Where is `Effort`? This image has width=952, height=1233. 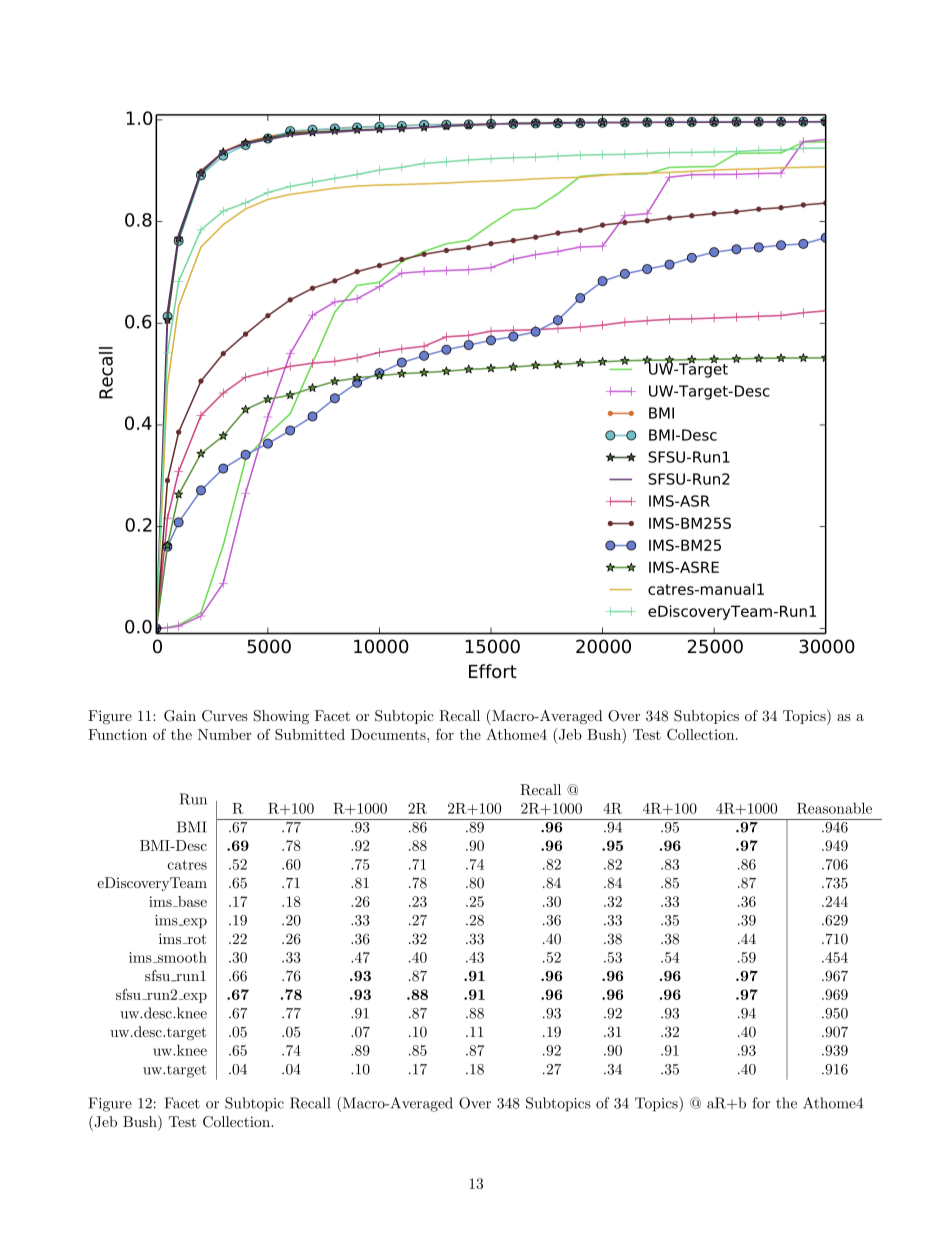
Effort is located at coordinates (493, 671).
